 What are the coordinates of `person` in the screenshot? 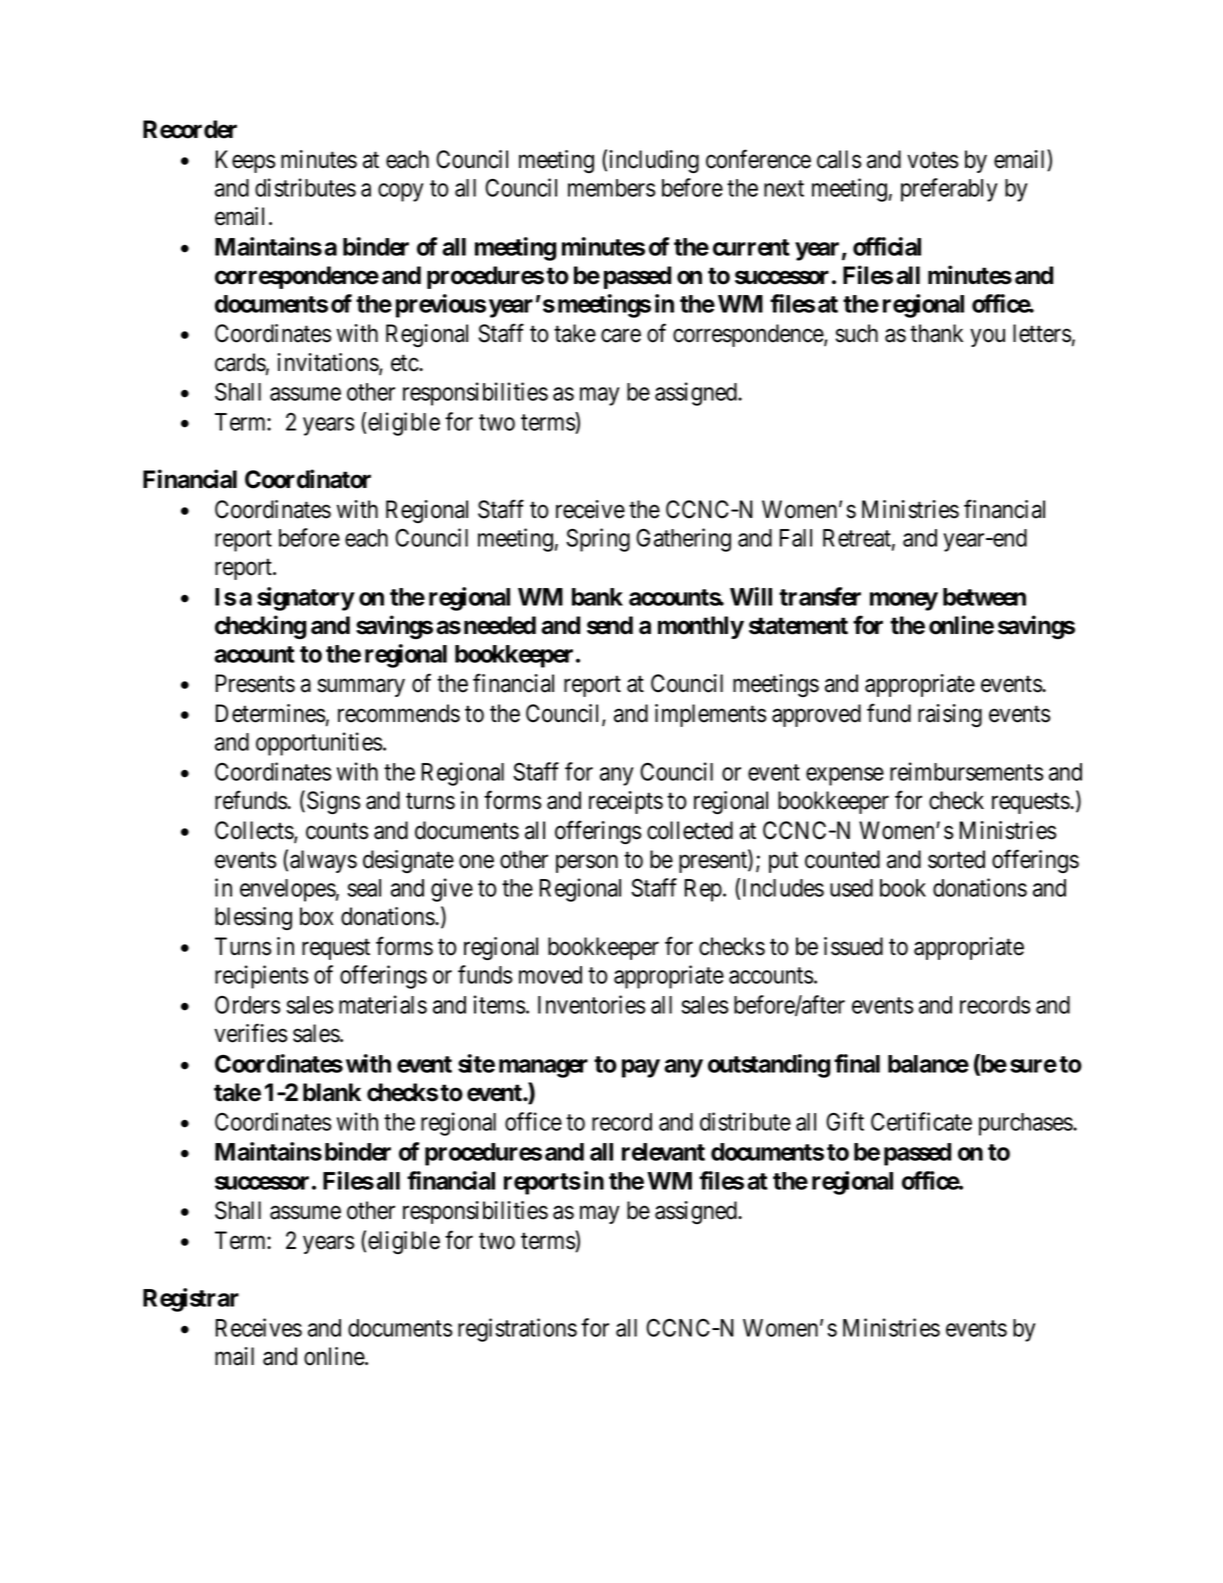 It's located at (587, 864).
